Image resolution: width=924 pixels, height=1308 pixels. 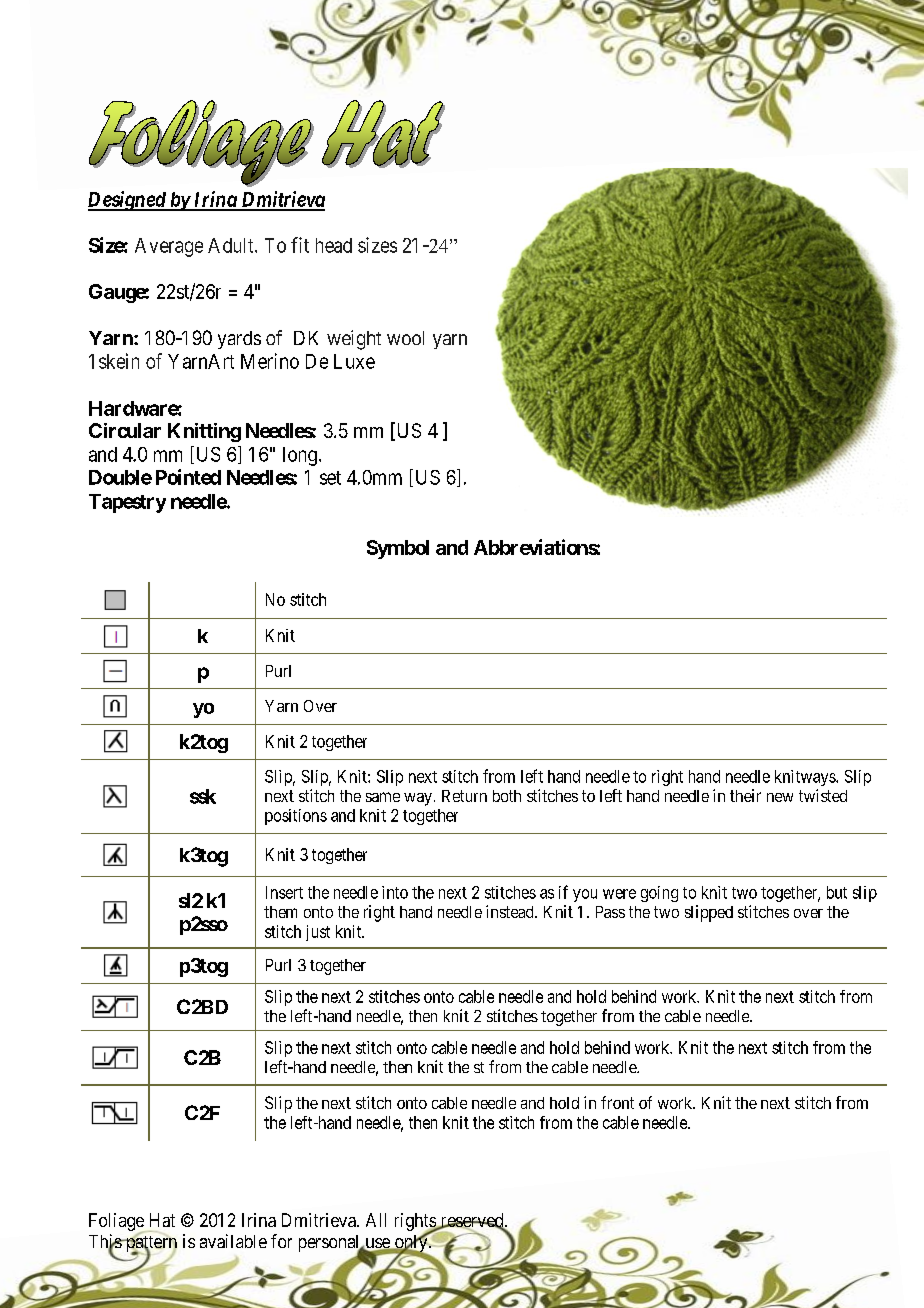 What do you see at coordinates (334, 245) in the screenshot?
I see `head` at bounding box center [334, 245].
